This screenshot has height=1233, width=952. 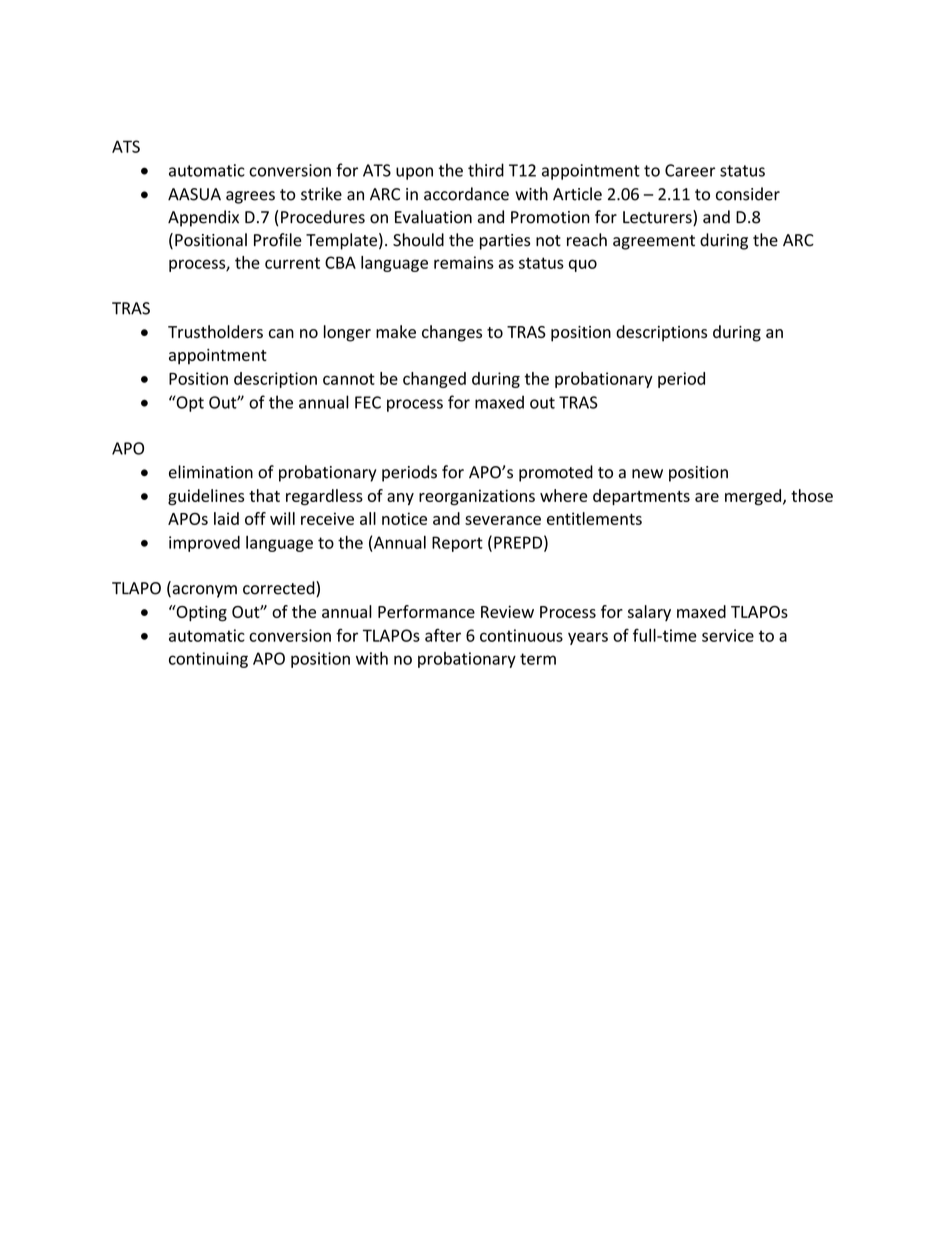 I want to click on merged, so click(x=754, y=497).
